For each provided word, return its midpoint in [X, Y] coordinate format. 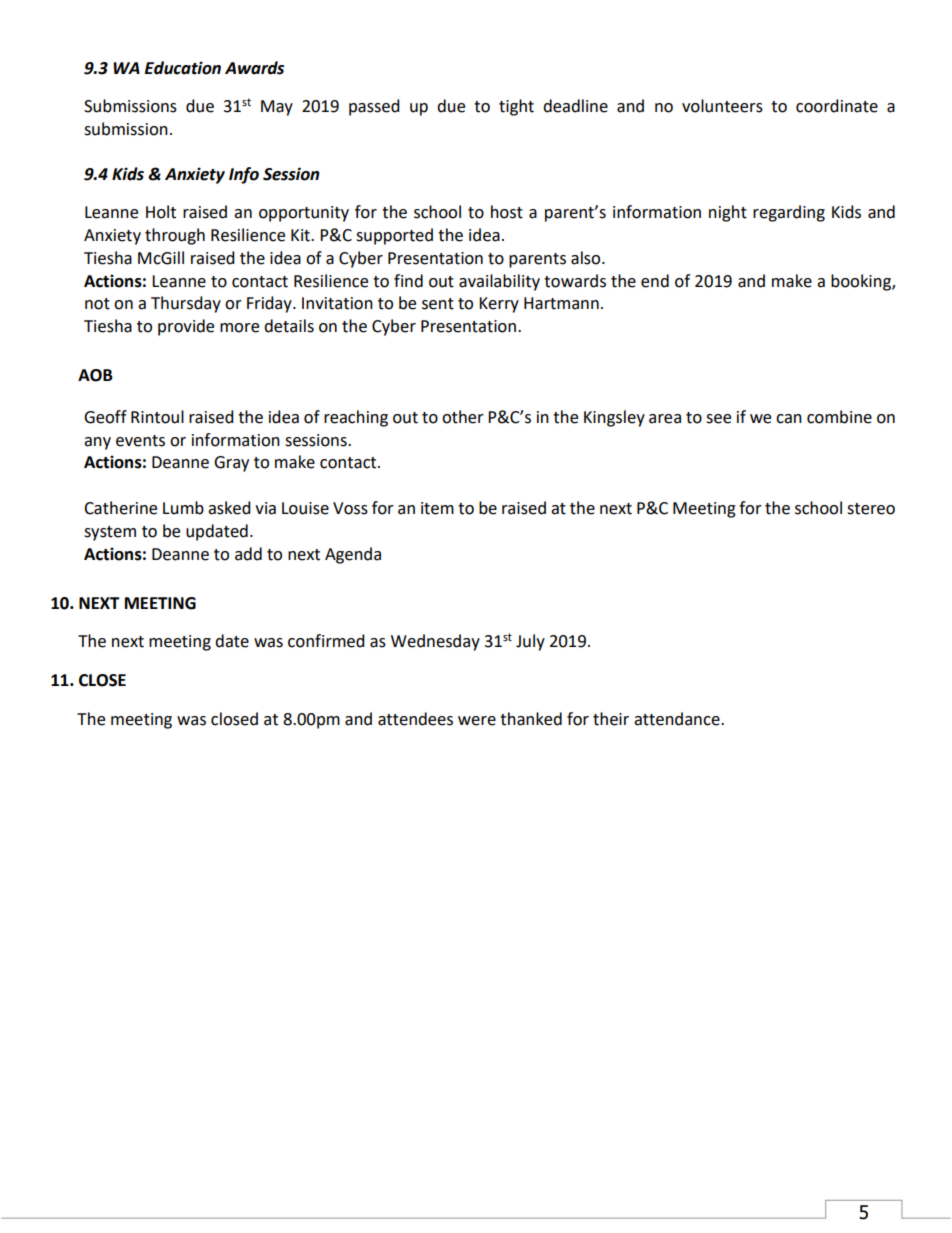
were [477, 721]
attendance [678, 719]
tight [516, 107]
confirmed [326, 641]
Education [183, 68]
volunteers [722, 106]
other [463, 417]
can [789, 419]
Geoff [105, 417]
